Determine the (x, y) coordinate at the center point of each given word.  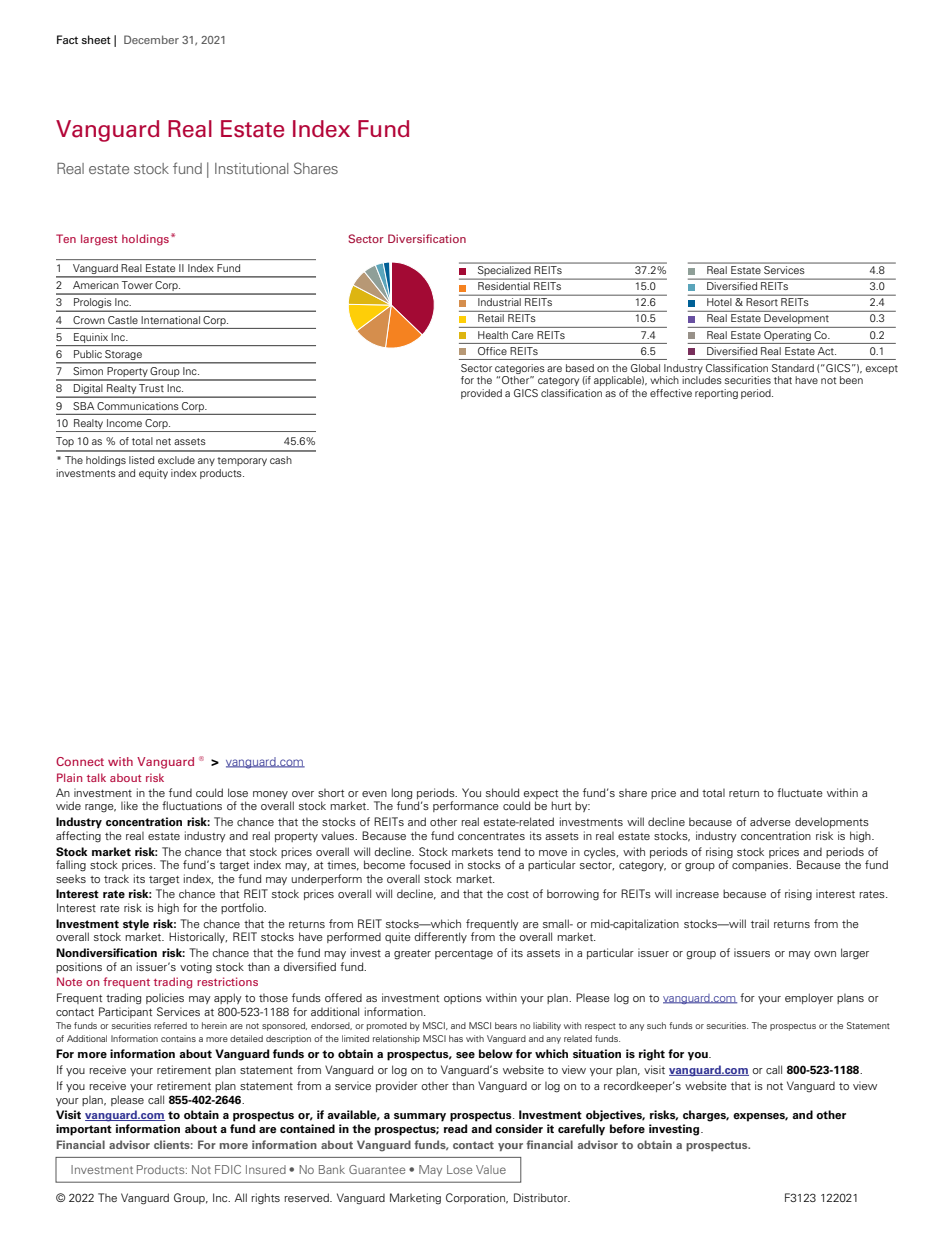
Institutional (251, 168)
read (456, 1128)
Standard (793, 368)
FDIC (228, 1169)
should (502, 792)
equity (153, 474)
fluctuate (800, 792)
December (151, 39)
